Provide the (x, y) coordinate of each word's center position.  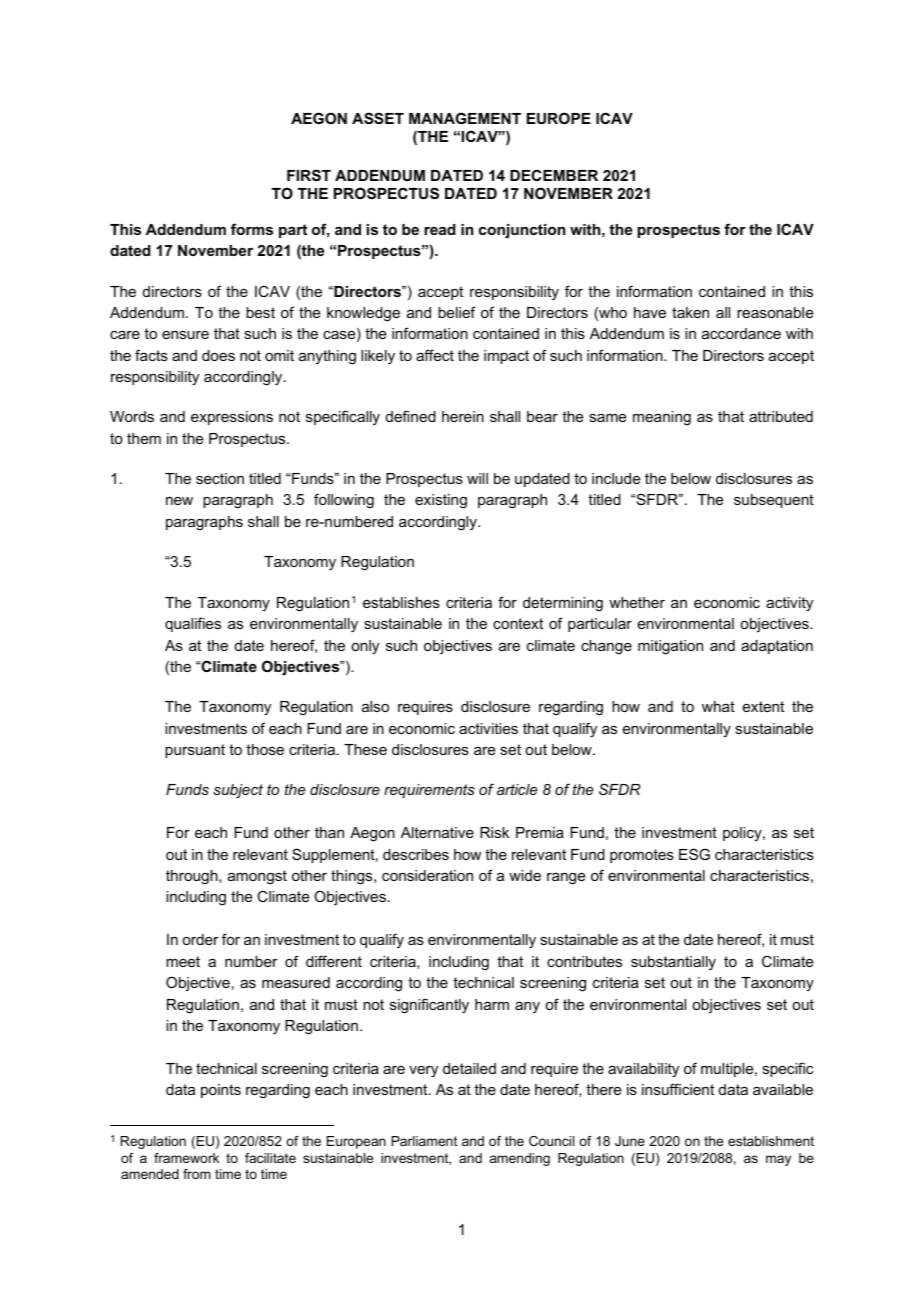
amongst (257, 877)
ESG (694, 854)
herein (463, 416)
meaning (662, 418)
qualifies (193, 624)
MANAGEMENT (465, 118)
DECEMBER (554, 175)
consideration (427, 875)
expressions (232, 418)
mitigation (670, 647)
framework (186, 1158)
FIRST (309, 175)
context (518, 623)
